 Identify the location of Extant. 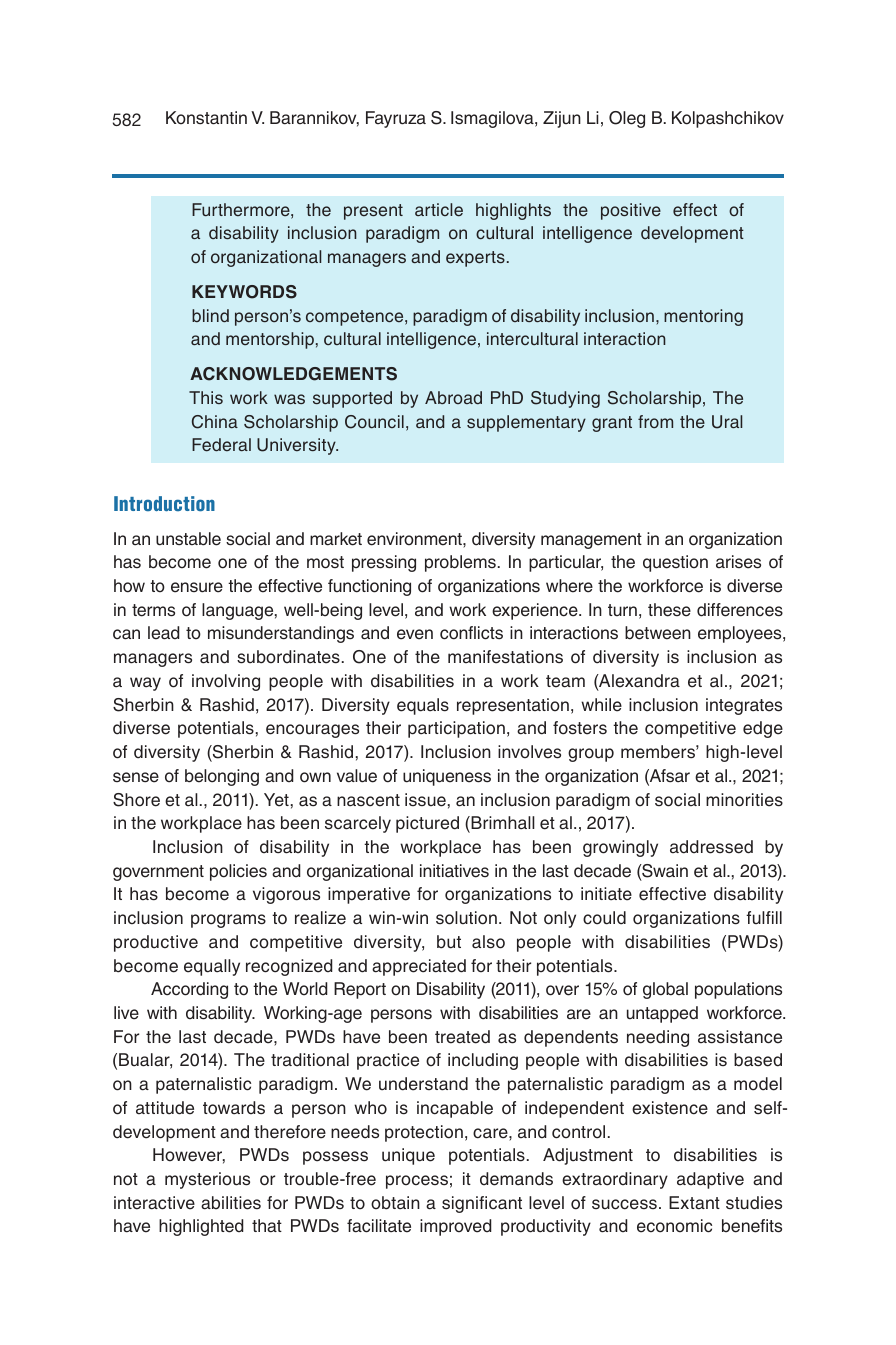
(694, 1203).
